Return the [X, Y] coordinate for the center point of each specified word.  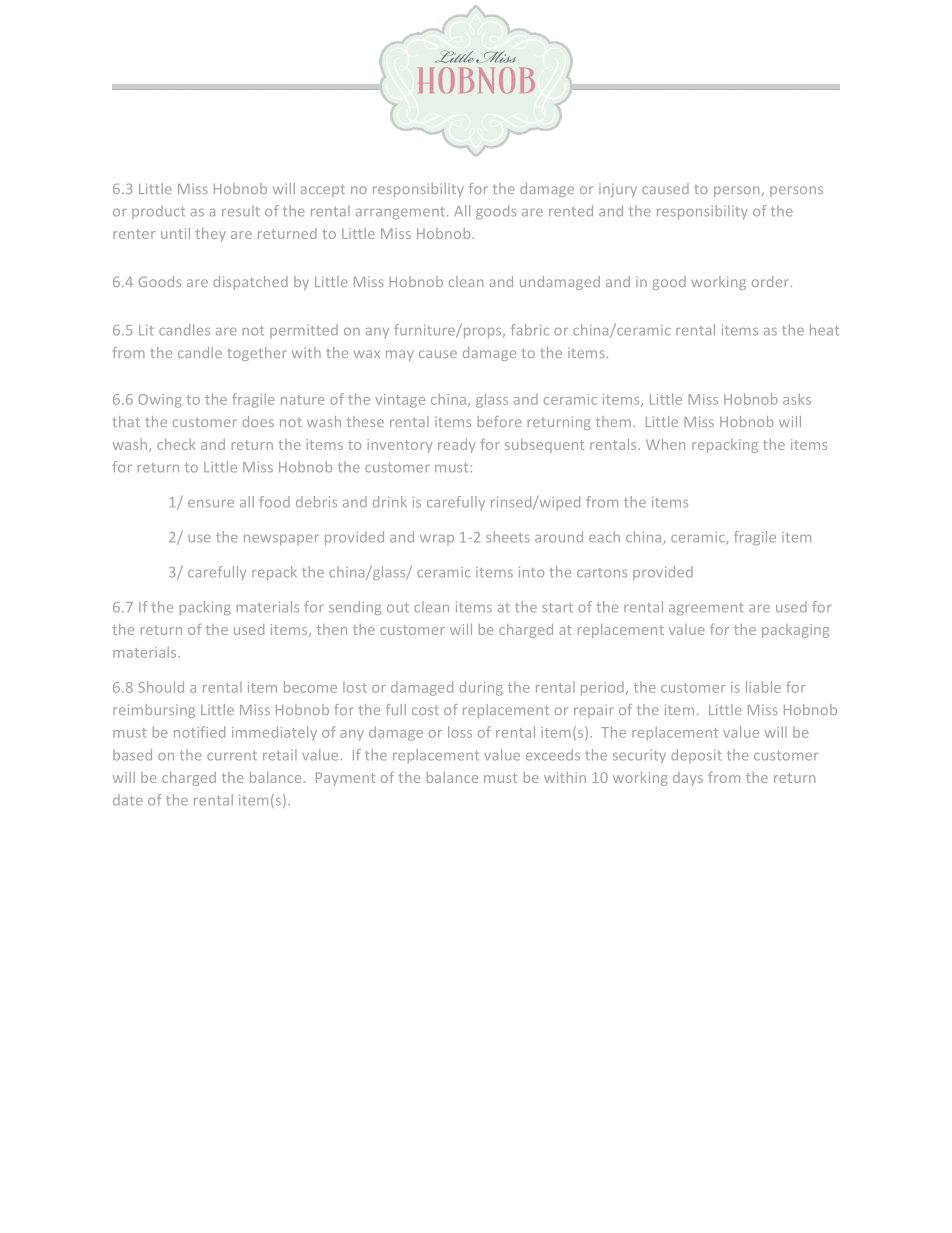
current [232, 756]
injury [618, 190]
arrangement [402, 213]
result [241, 211]
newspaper [281, 540]
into [531, 572]
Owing [160, 401]
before [500, 421]
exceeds [553, 755]
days [688, 779]
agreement [706, 609]
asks [797, 399]
